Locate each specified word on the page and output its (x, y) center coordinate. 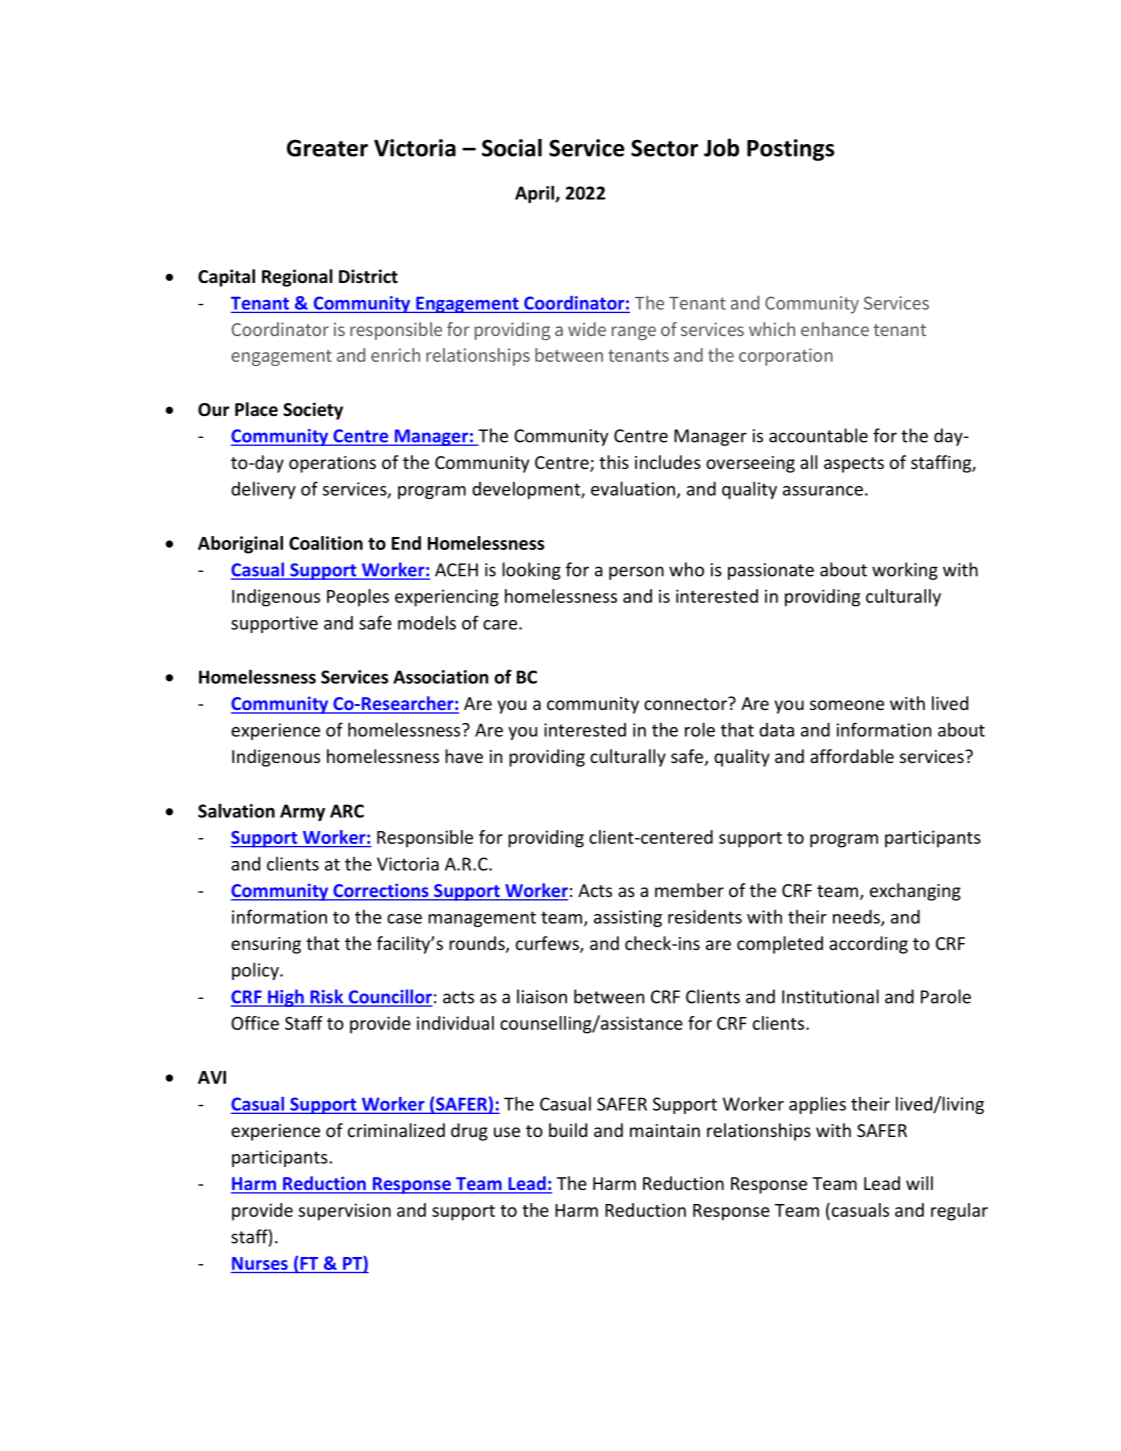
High (286, 998)
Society (313, 411)
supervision (345, 1212)
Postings (790, 150)
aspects (854, 465)
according (868, 945)
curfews (548, 944)
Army (302, 812)
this (614, 462)
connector (686, 703)
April (535, 194)
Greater (327, 148)
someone (847, 705)
